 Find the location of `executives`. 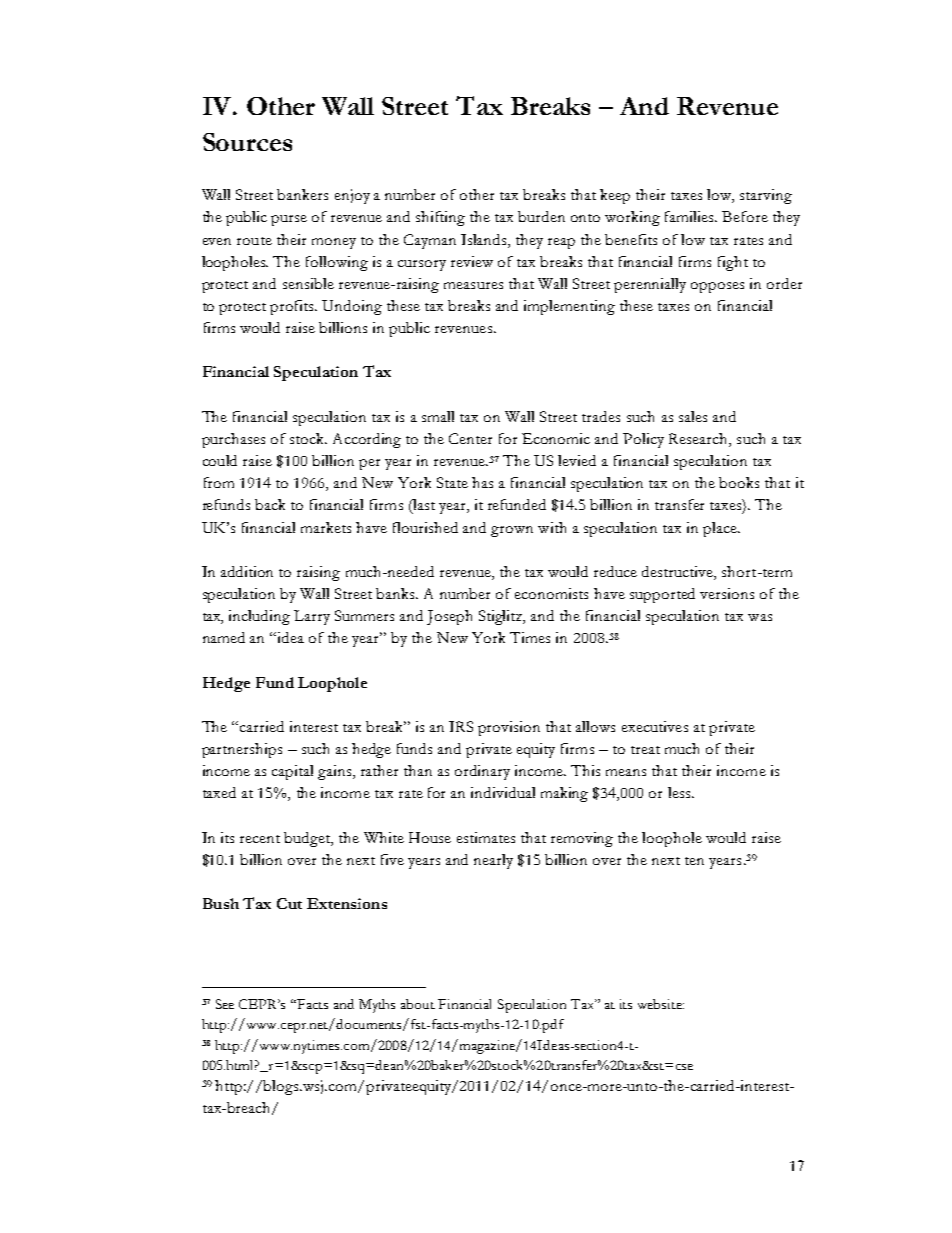

executives is located at coordinates (655, 726).
